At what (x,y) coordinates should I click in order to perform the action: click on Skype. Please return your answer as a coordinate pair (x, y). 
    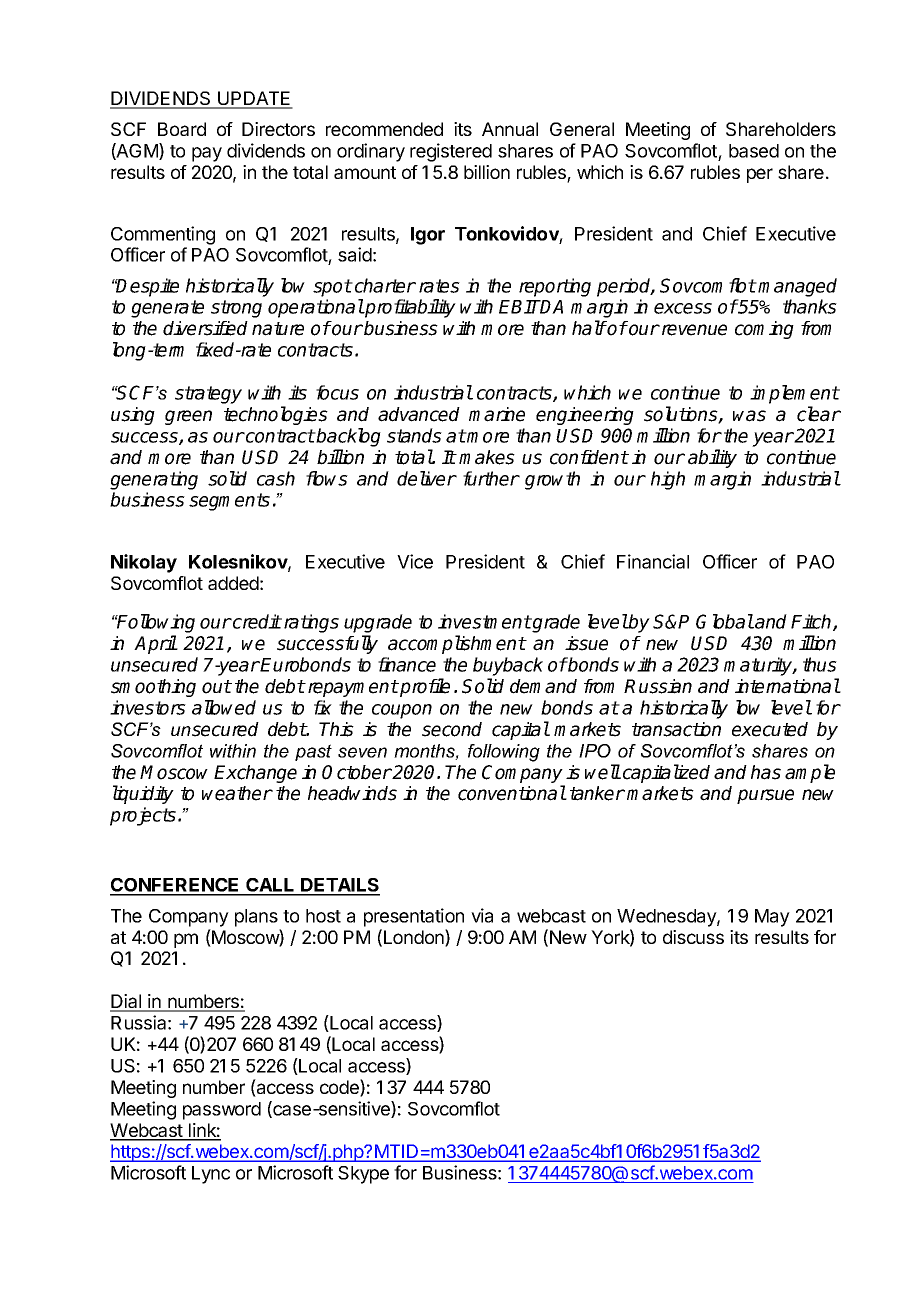
    Looking at the image, I should click on (363, 1175).
